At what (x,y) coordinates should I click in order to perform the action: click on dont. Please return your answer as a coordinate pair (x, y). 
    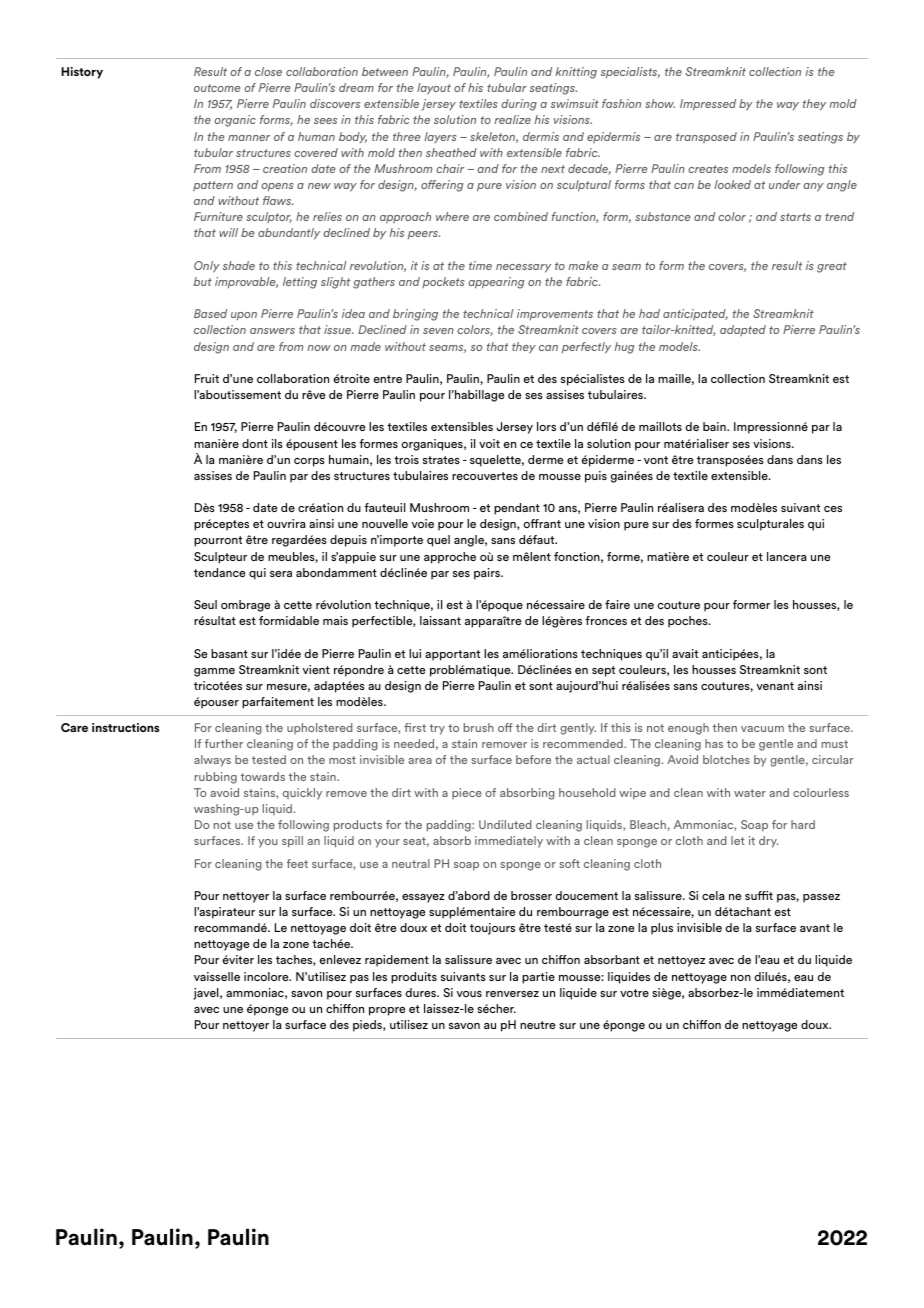
    Looking at the image, I should click on (255, 443).
